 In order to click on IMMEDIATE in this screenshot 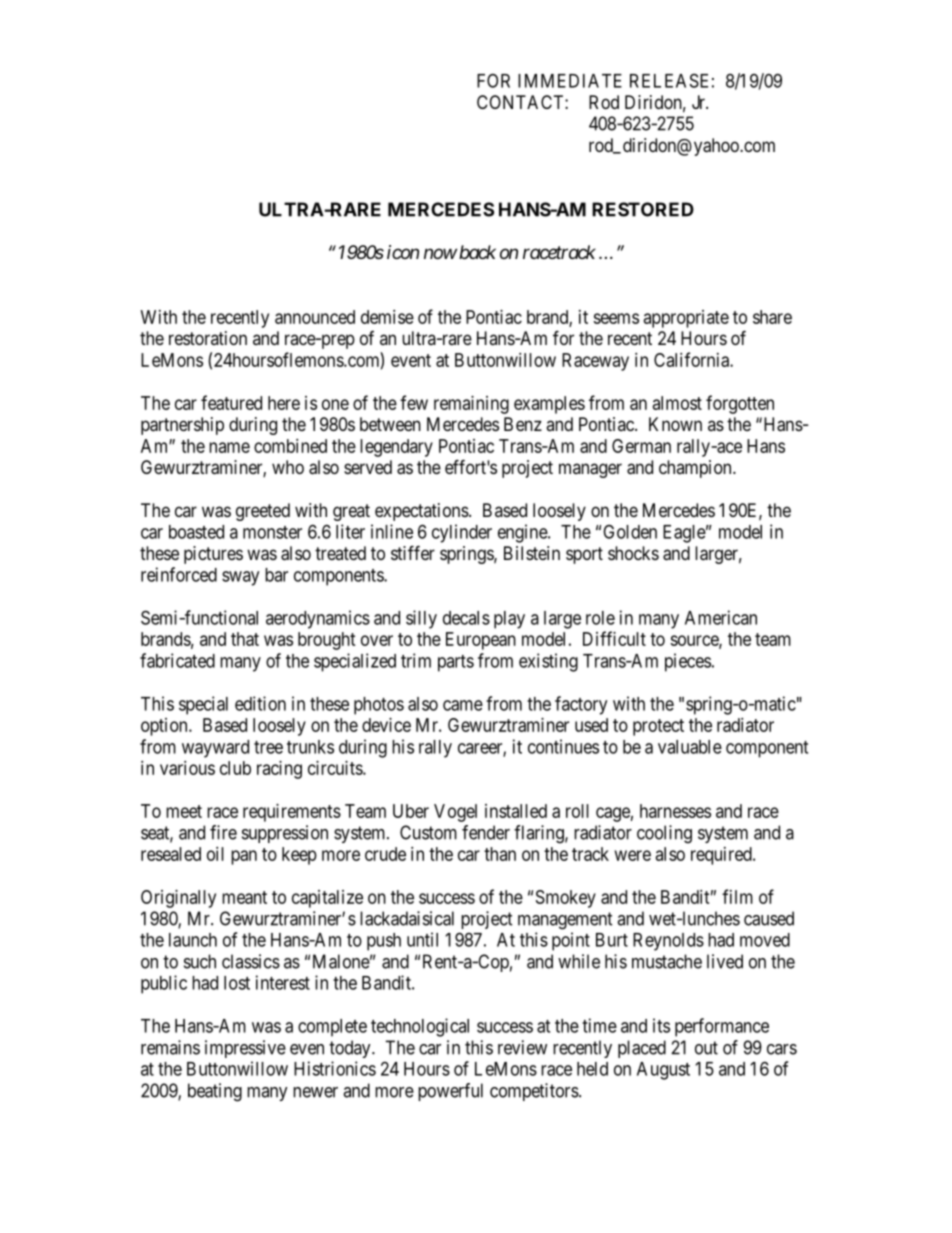, I will do `click(570, 81)`.
